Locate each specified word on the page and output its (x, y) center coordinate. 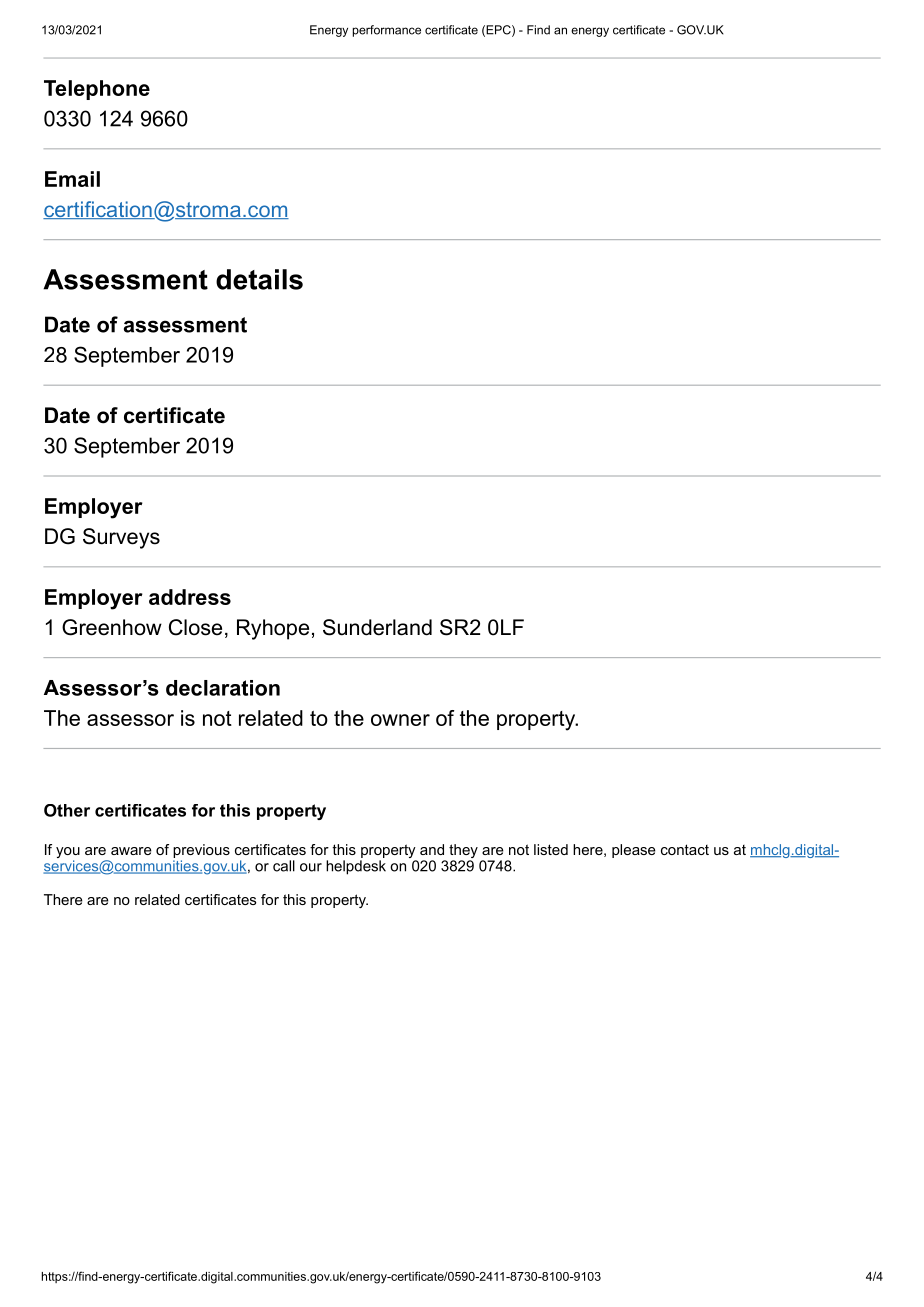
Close (195, 627)
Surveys (121, 538)
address (190, 597)
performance (387, 31)
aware (131, 851)
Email (72, 179)
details (259, 279)
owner (400, 720)
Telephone (97, 90)
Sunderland (377, 627)
